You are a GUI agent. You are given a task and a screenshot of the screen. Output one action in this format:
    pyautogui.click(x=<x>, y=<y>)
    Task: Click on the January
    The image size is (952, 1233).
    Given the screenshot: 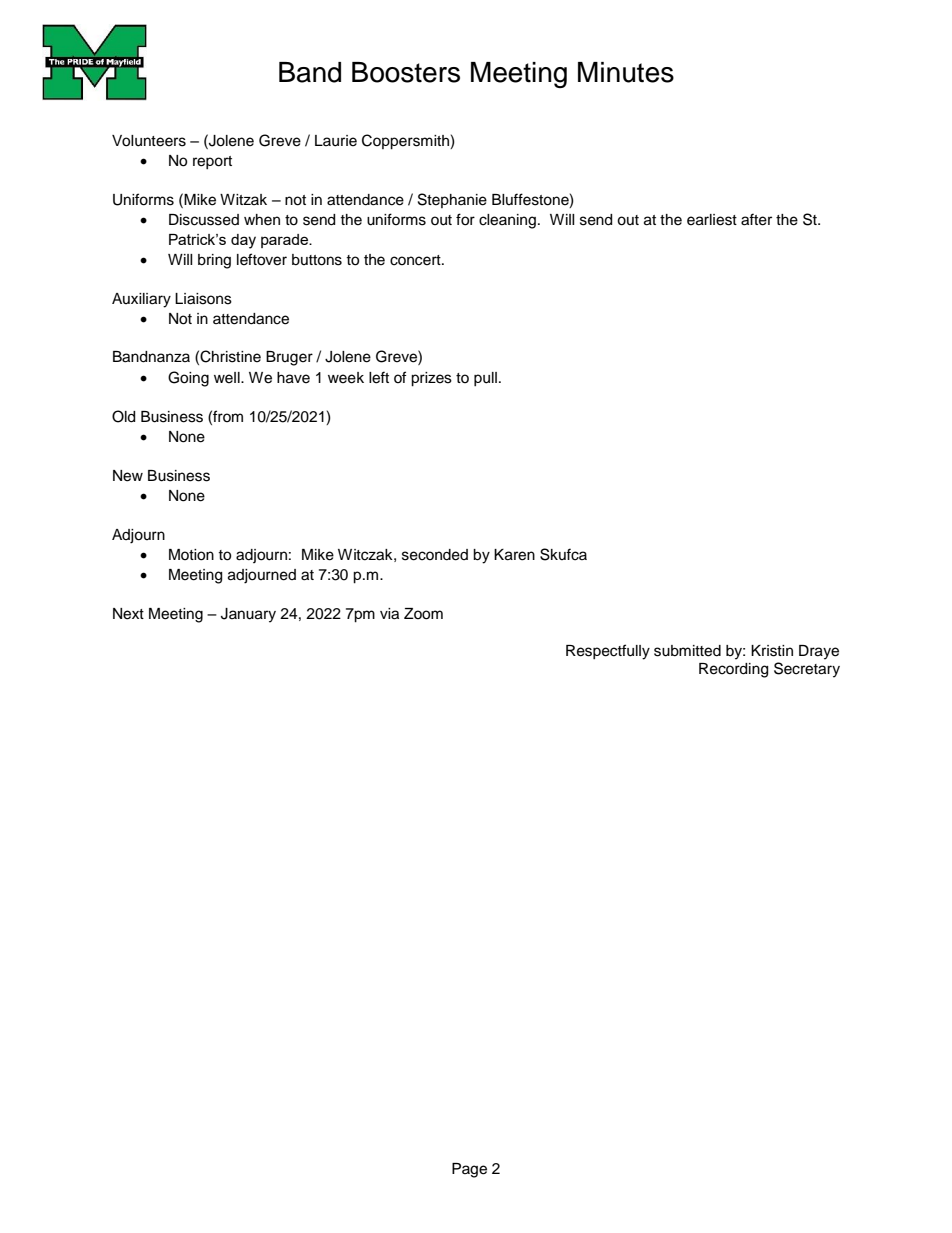 What is the action you would take?
    pyautogui.click(x=248, y=615)
